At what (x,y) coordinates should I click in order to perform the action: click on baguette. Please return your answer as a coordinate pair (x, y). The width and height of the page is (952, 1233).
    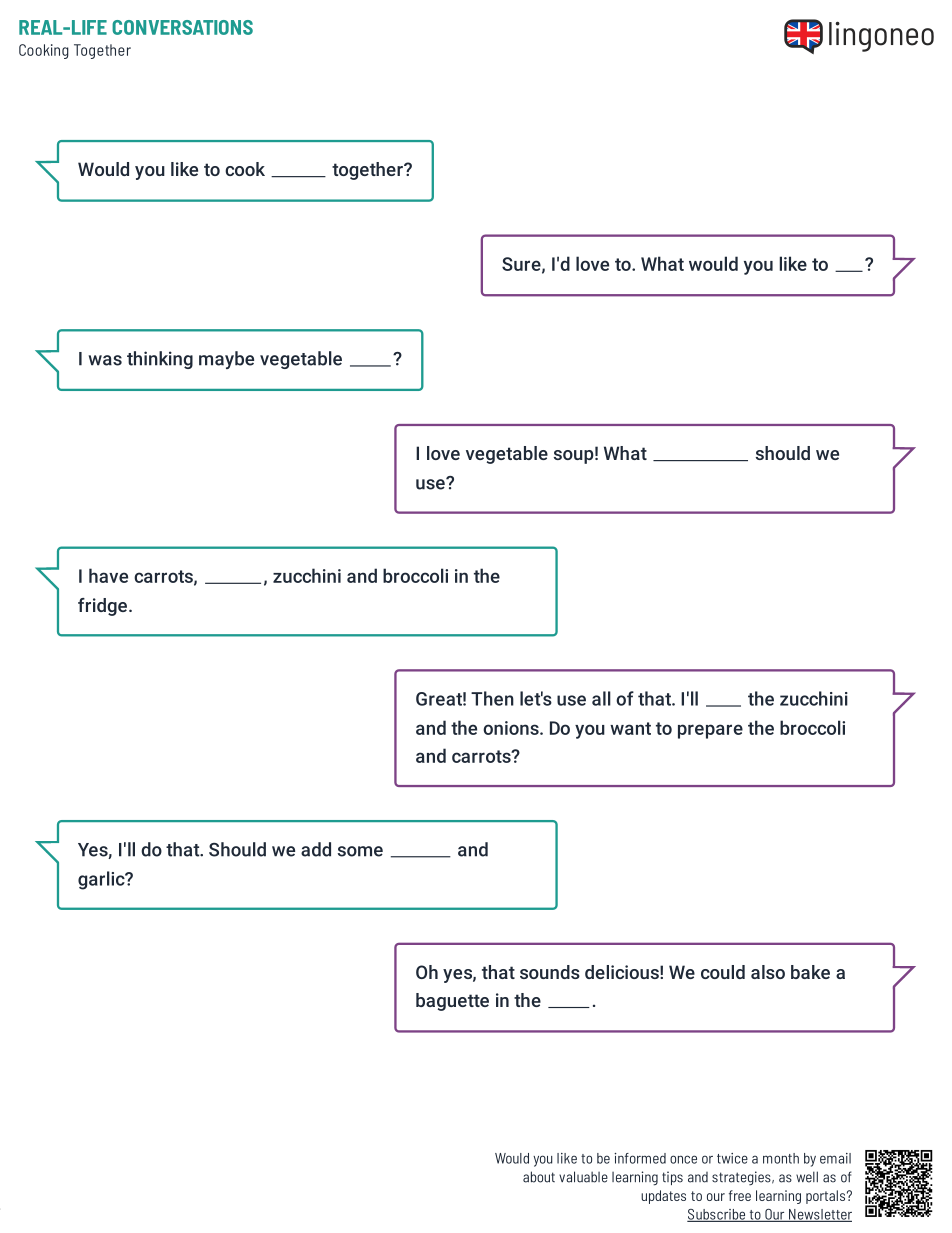
    Looking at the image, I should click on (452, 1002).
